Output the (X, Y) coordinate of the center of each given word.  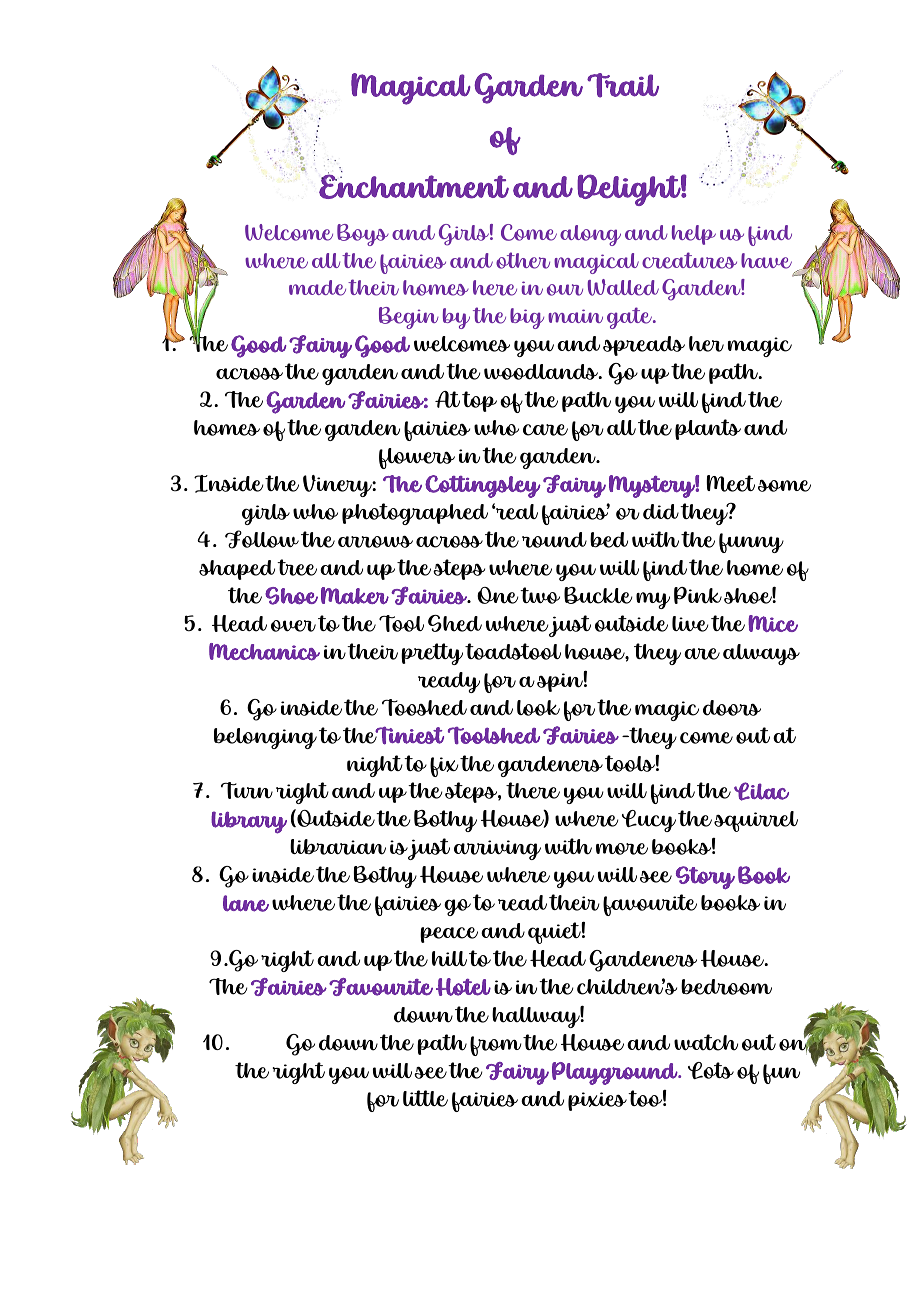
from (495, 1046)
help (694, 235)
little (425, 1098)
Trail (623, 85)
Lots (711, 1070)
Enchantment (414, 186)
